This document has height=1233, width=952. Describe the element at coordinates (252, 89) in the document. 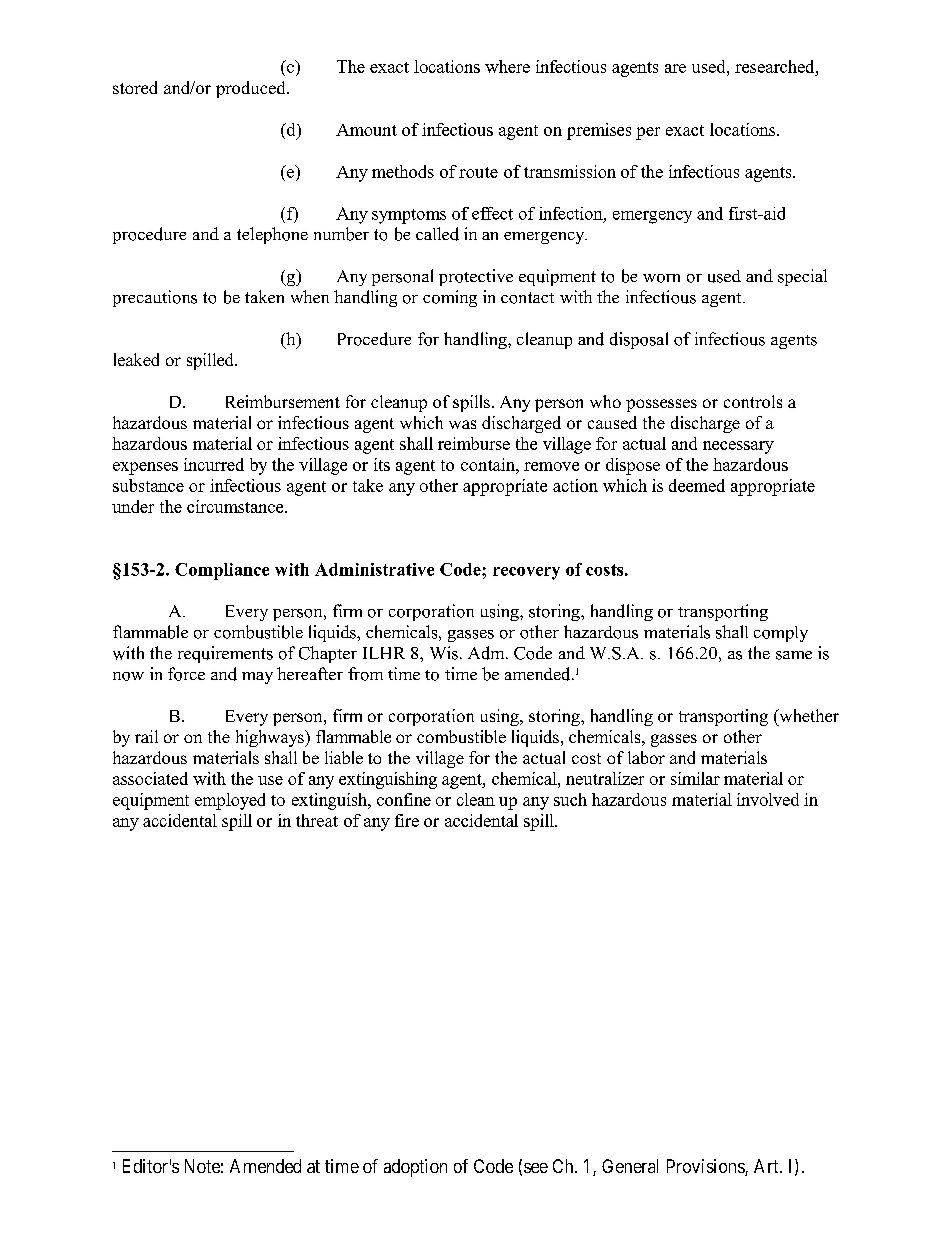

I see `produced` at that location.
